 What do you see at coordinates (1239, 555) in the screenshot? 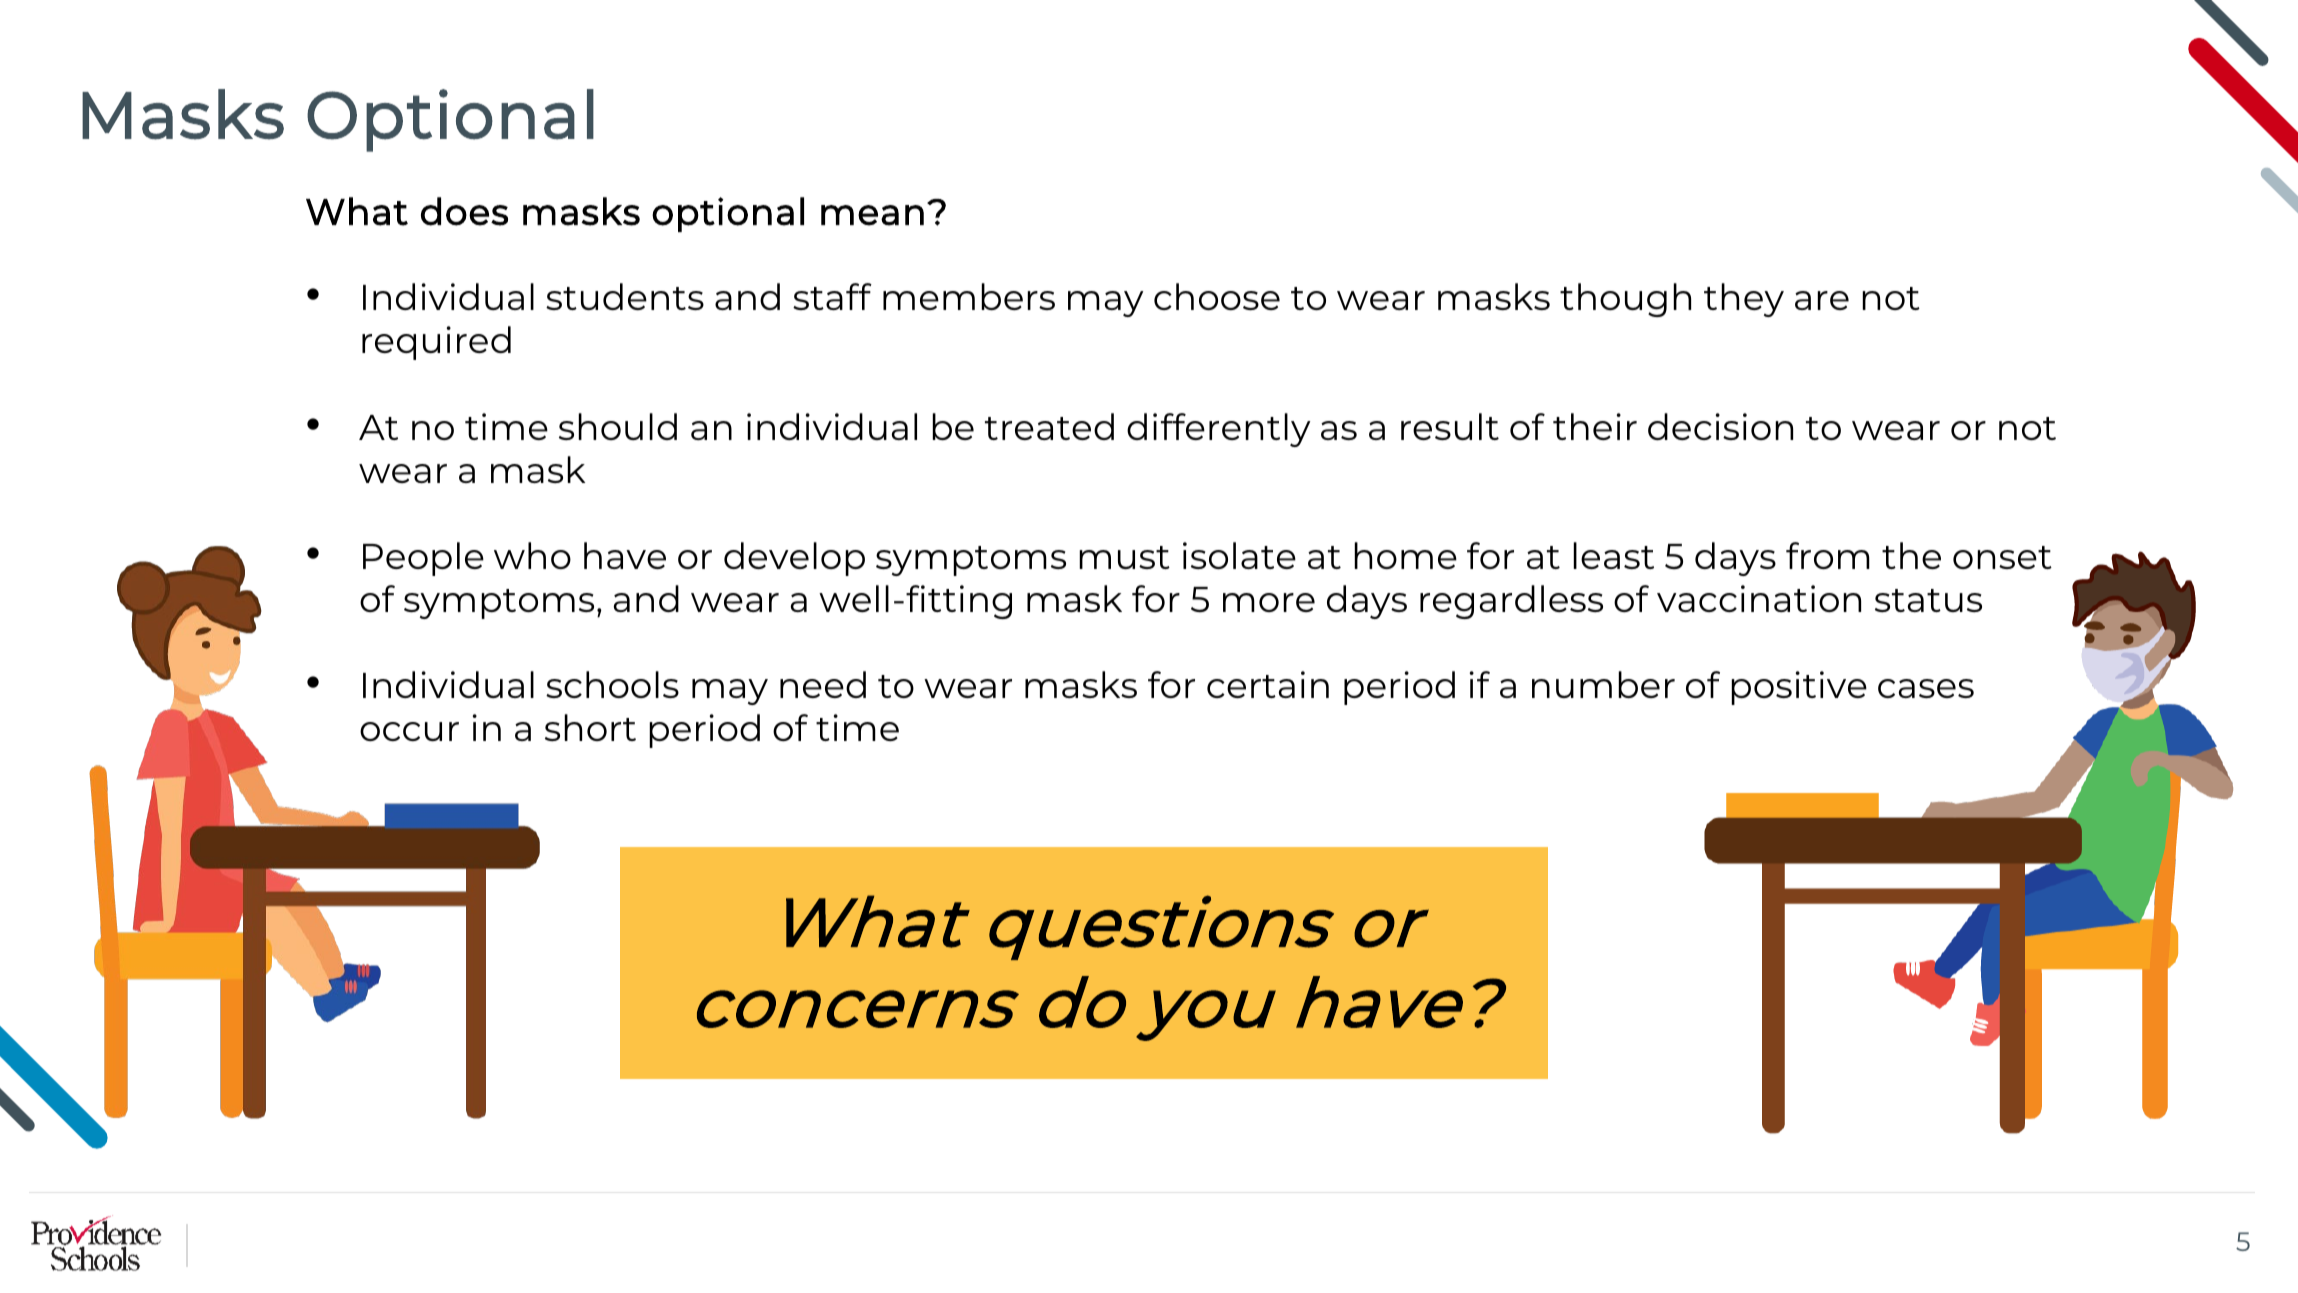
I see `isolate` at bounding box center [1239, 555].
